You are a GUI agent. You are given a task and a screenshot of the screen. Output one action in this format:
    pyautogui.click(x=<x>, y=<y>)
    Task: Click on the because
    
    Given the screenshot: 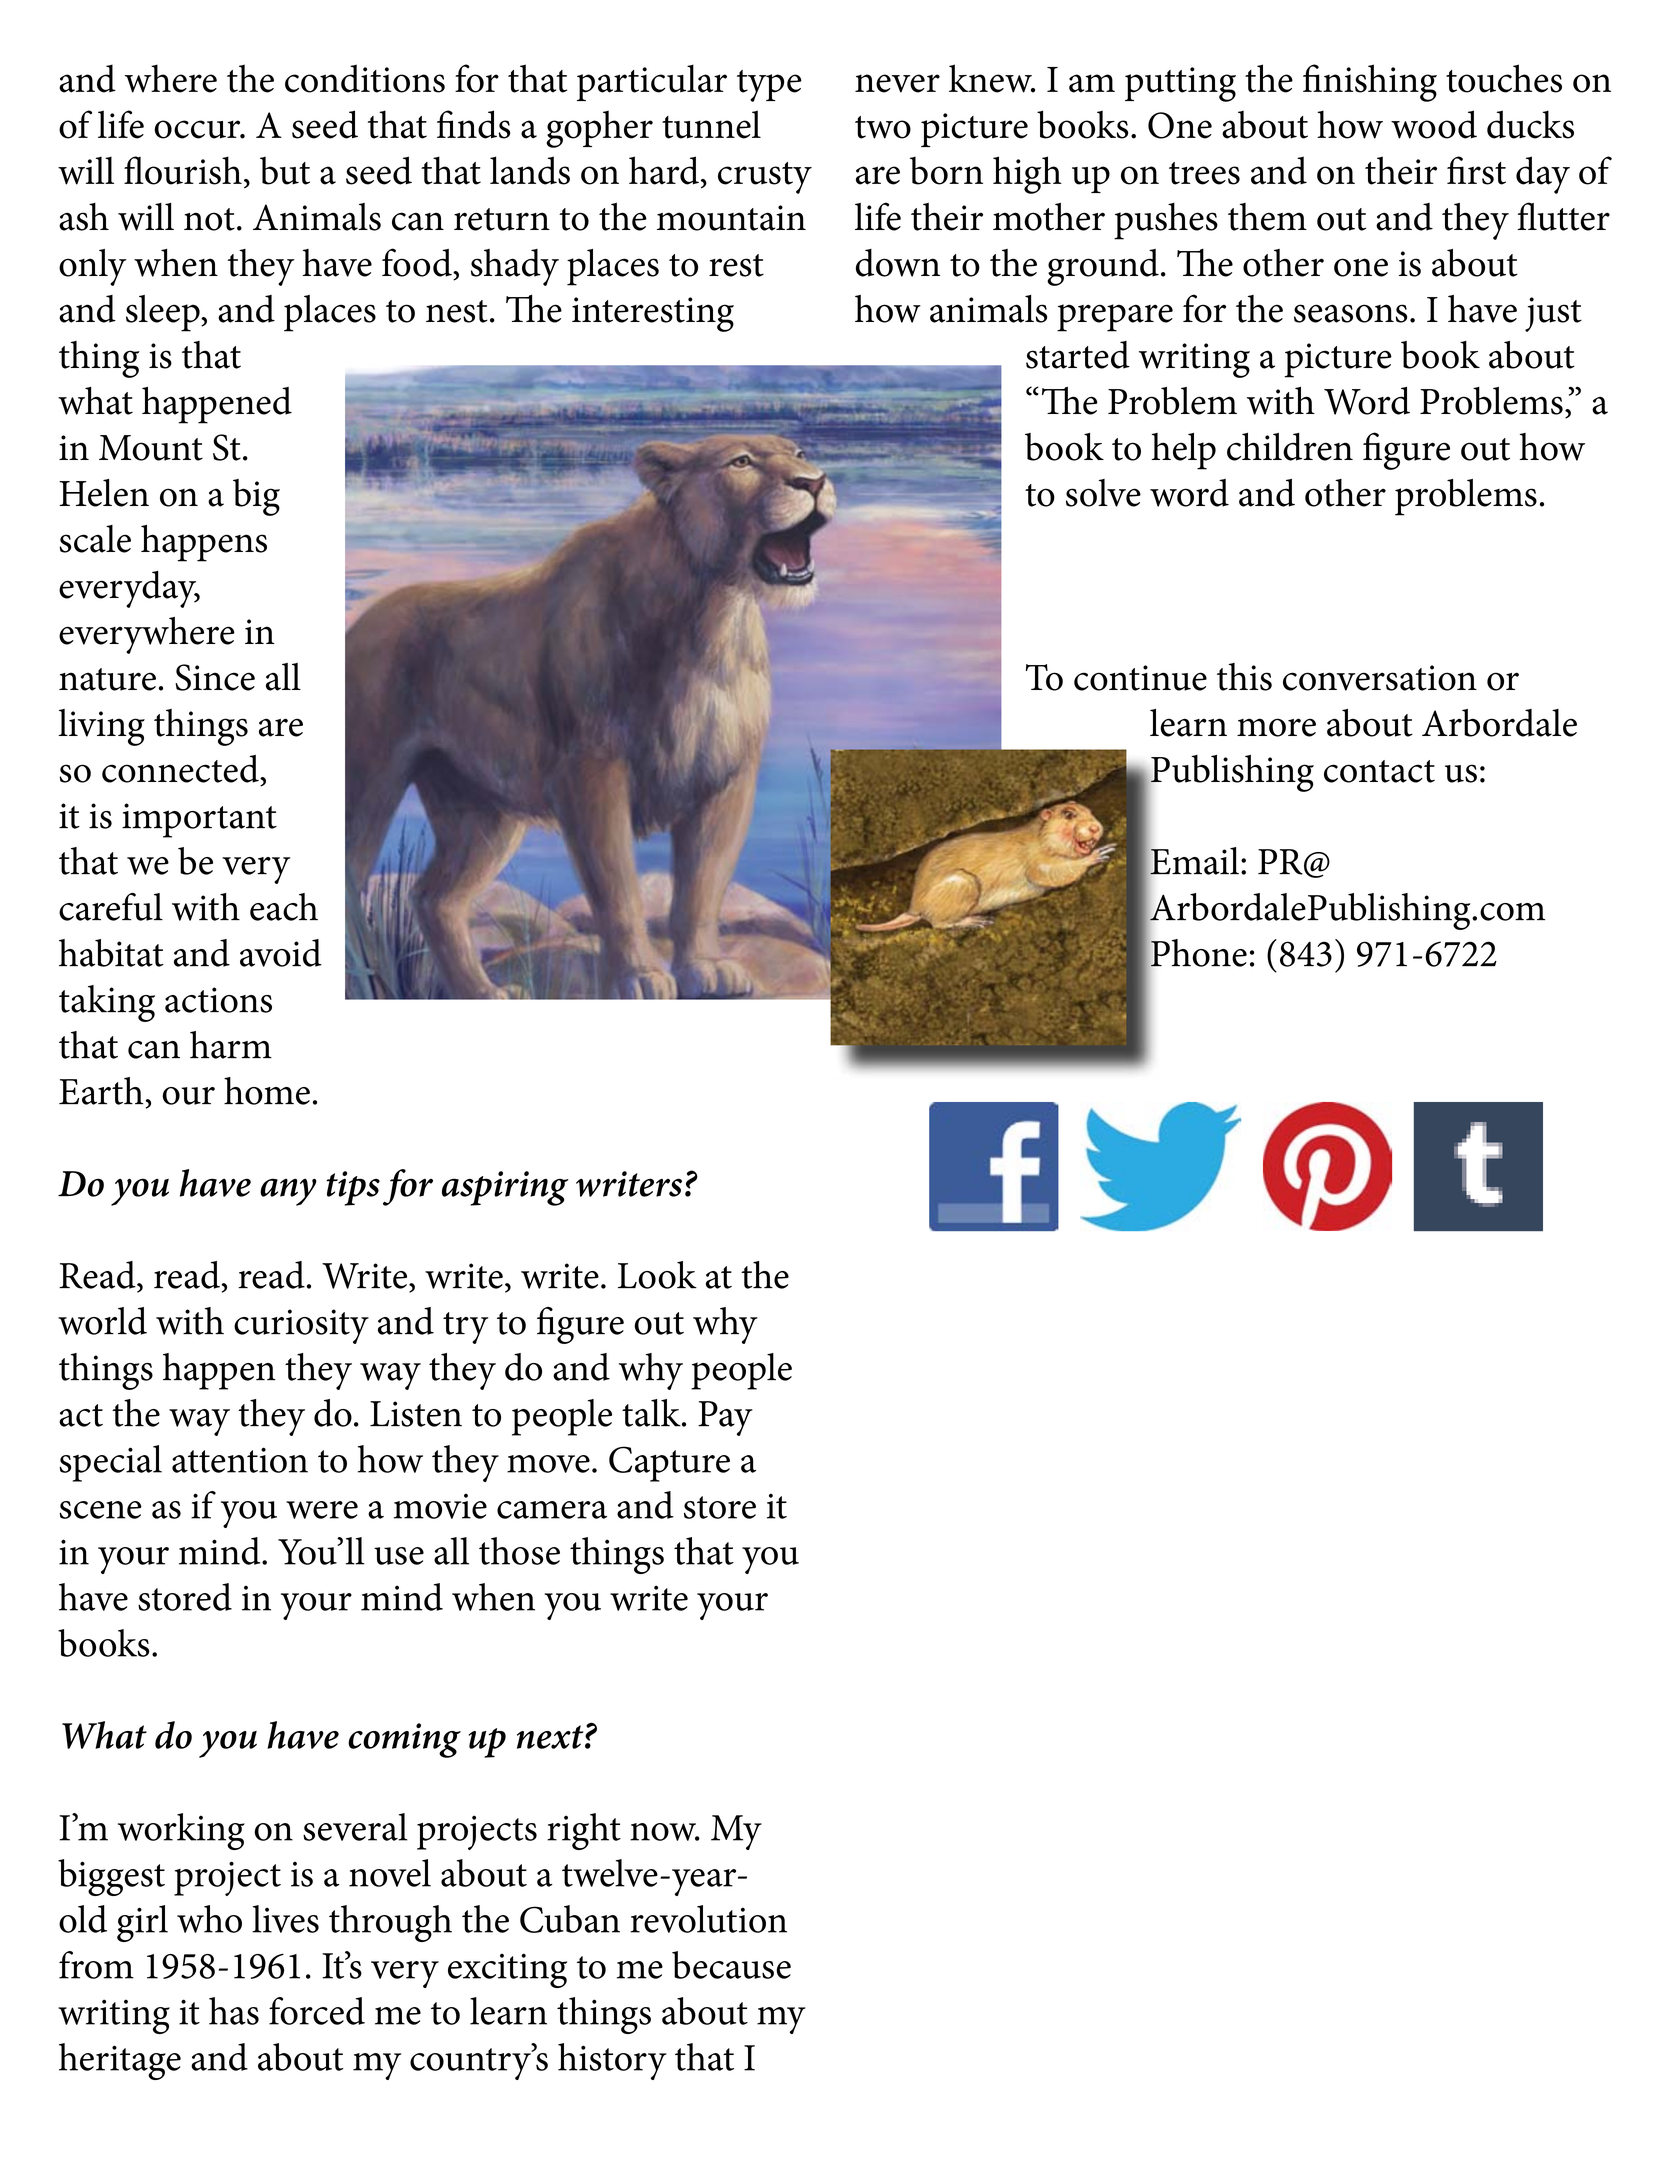 What is the action you would take?
    pyautogui.click(x=731, y=1965)
